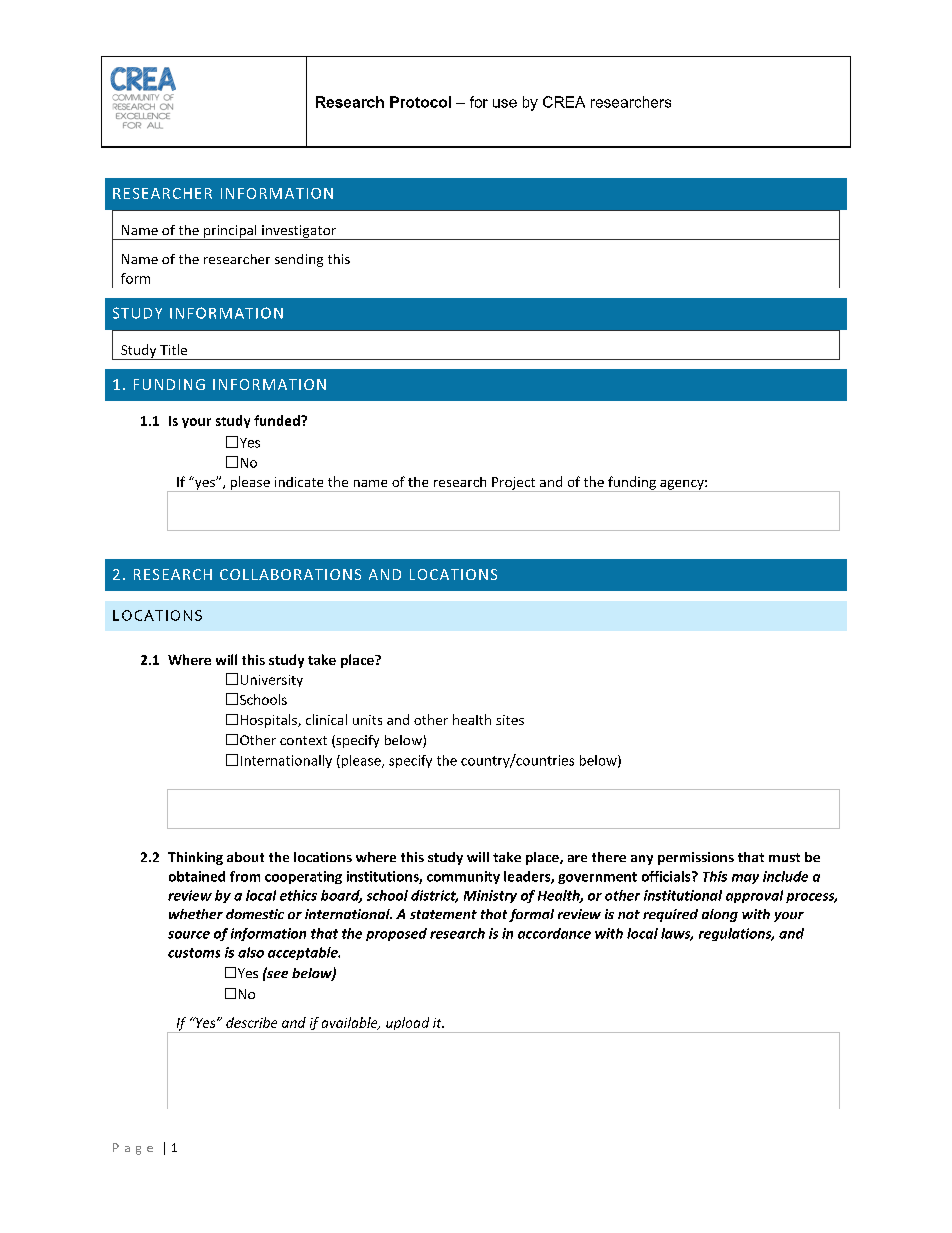 The width and height of the screenshot is (952, 1233). I want to click on COLLABORATIONS, so click(290, 574).
